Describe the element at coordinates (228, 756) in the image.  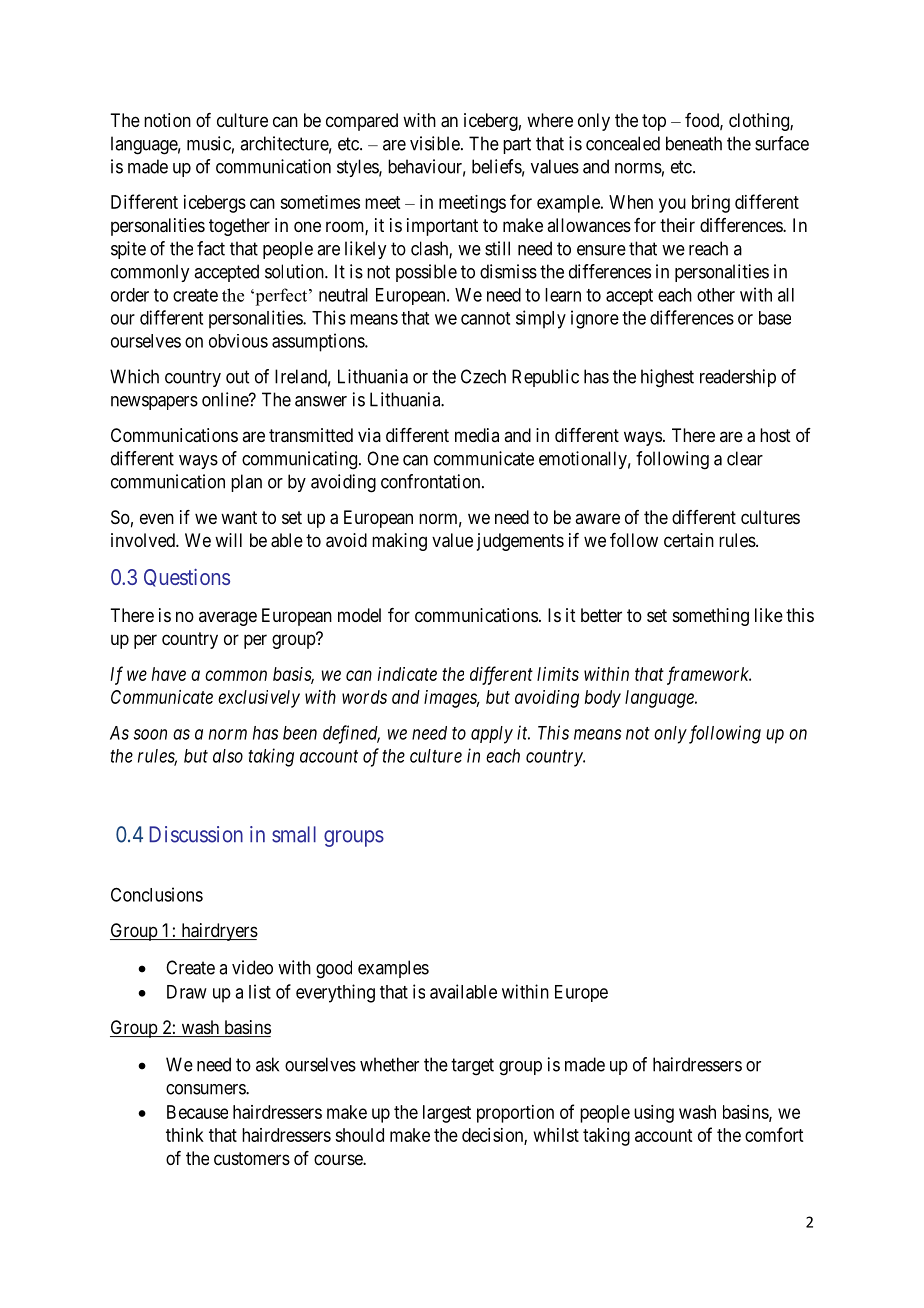
I see `also` at that location.
